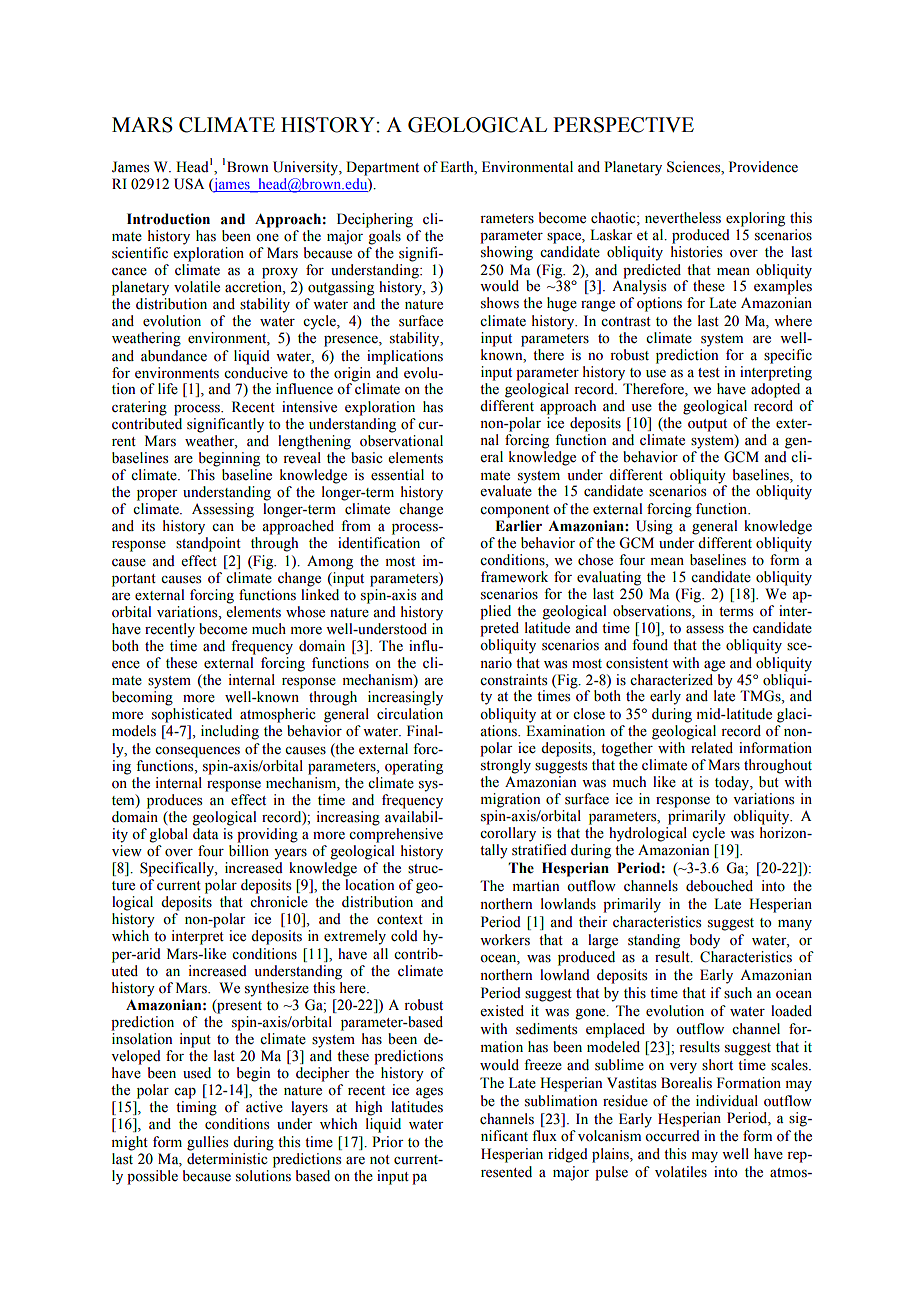 The image size is (924, 1308). What do you see at coordinates (207, 1143) in the screenshot?
I see `gullies` at bounding box center [207, 1143].
